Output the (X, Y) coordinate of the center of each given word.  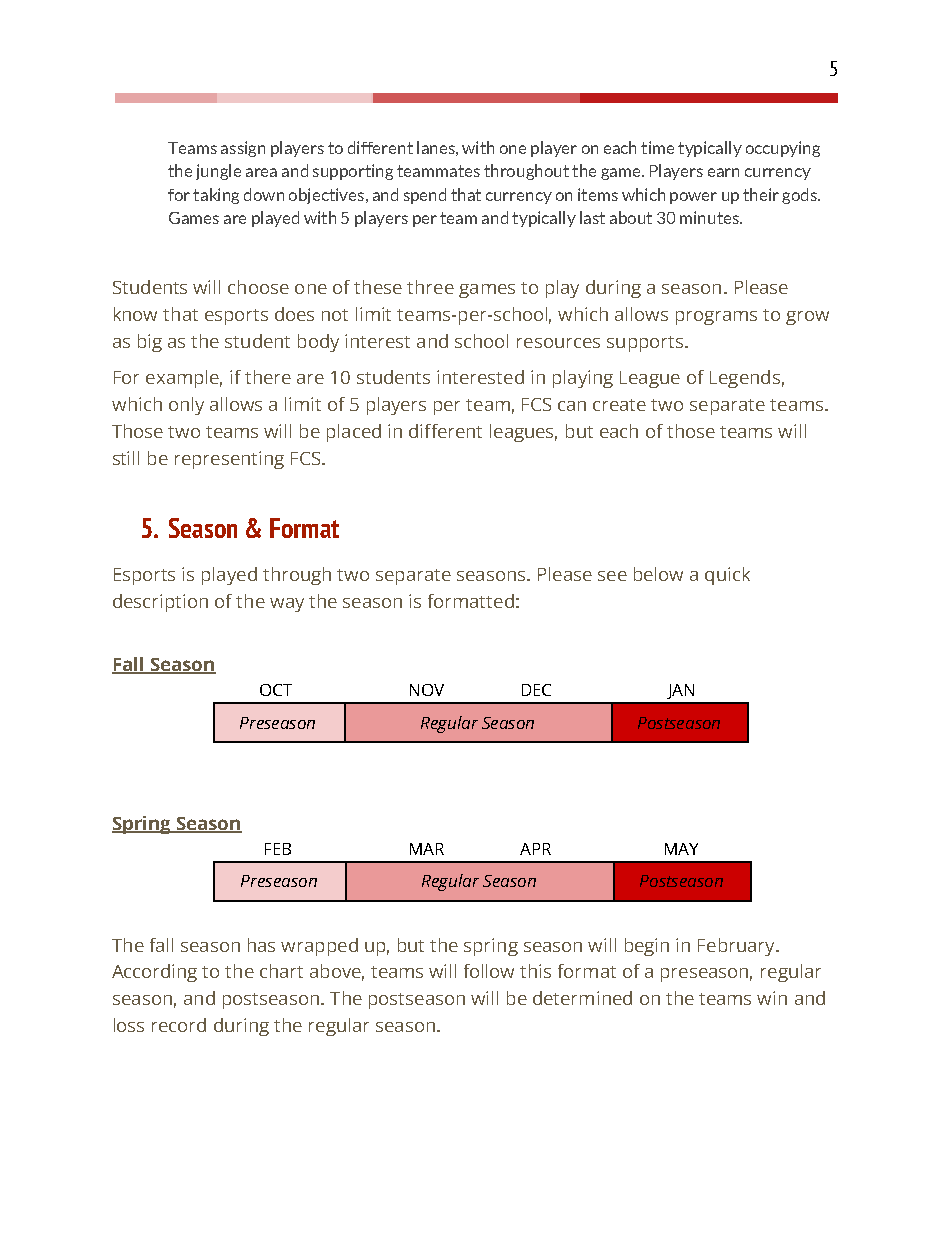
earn (723, 172)
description (160, 603)
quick (727, 576)
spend (425, 196)
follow (489, 971)
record (179, 1025)
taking (216, 196)
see (612, 576)
